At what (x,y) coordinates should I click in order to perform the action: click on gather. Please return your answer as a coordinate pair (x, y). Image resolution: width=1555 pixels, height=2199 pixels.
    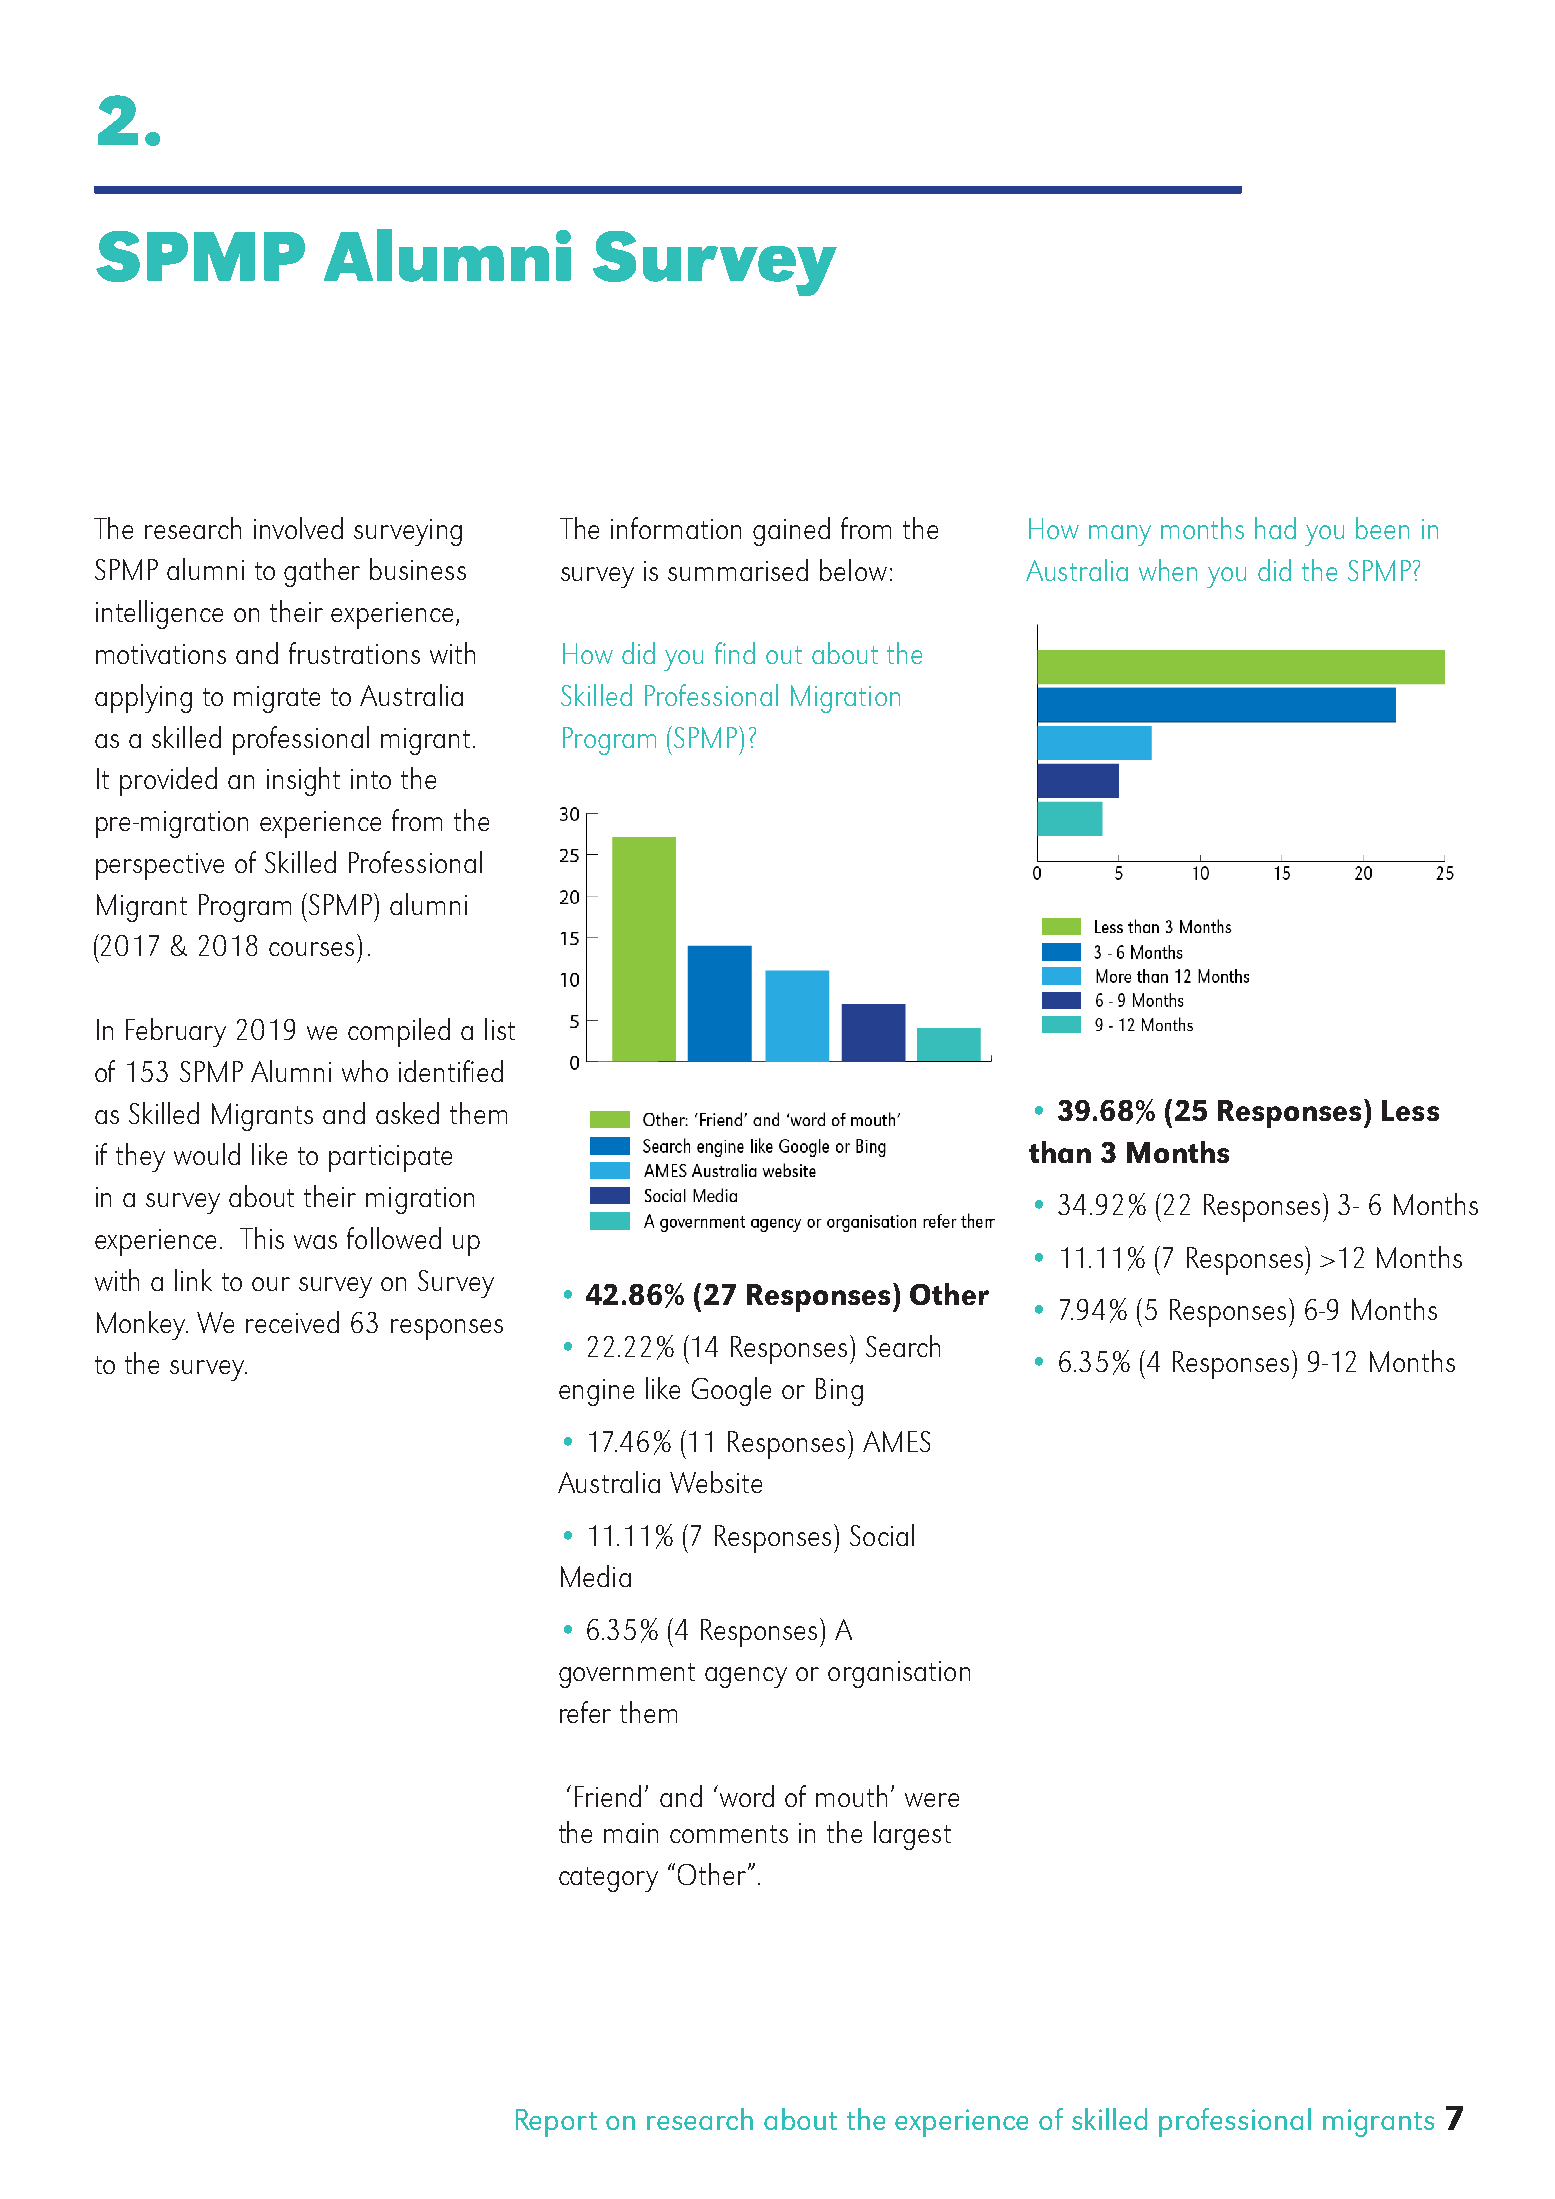
    Looking at the image, I should click on (322, 572).
